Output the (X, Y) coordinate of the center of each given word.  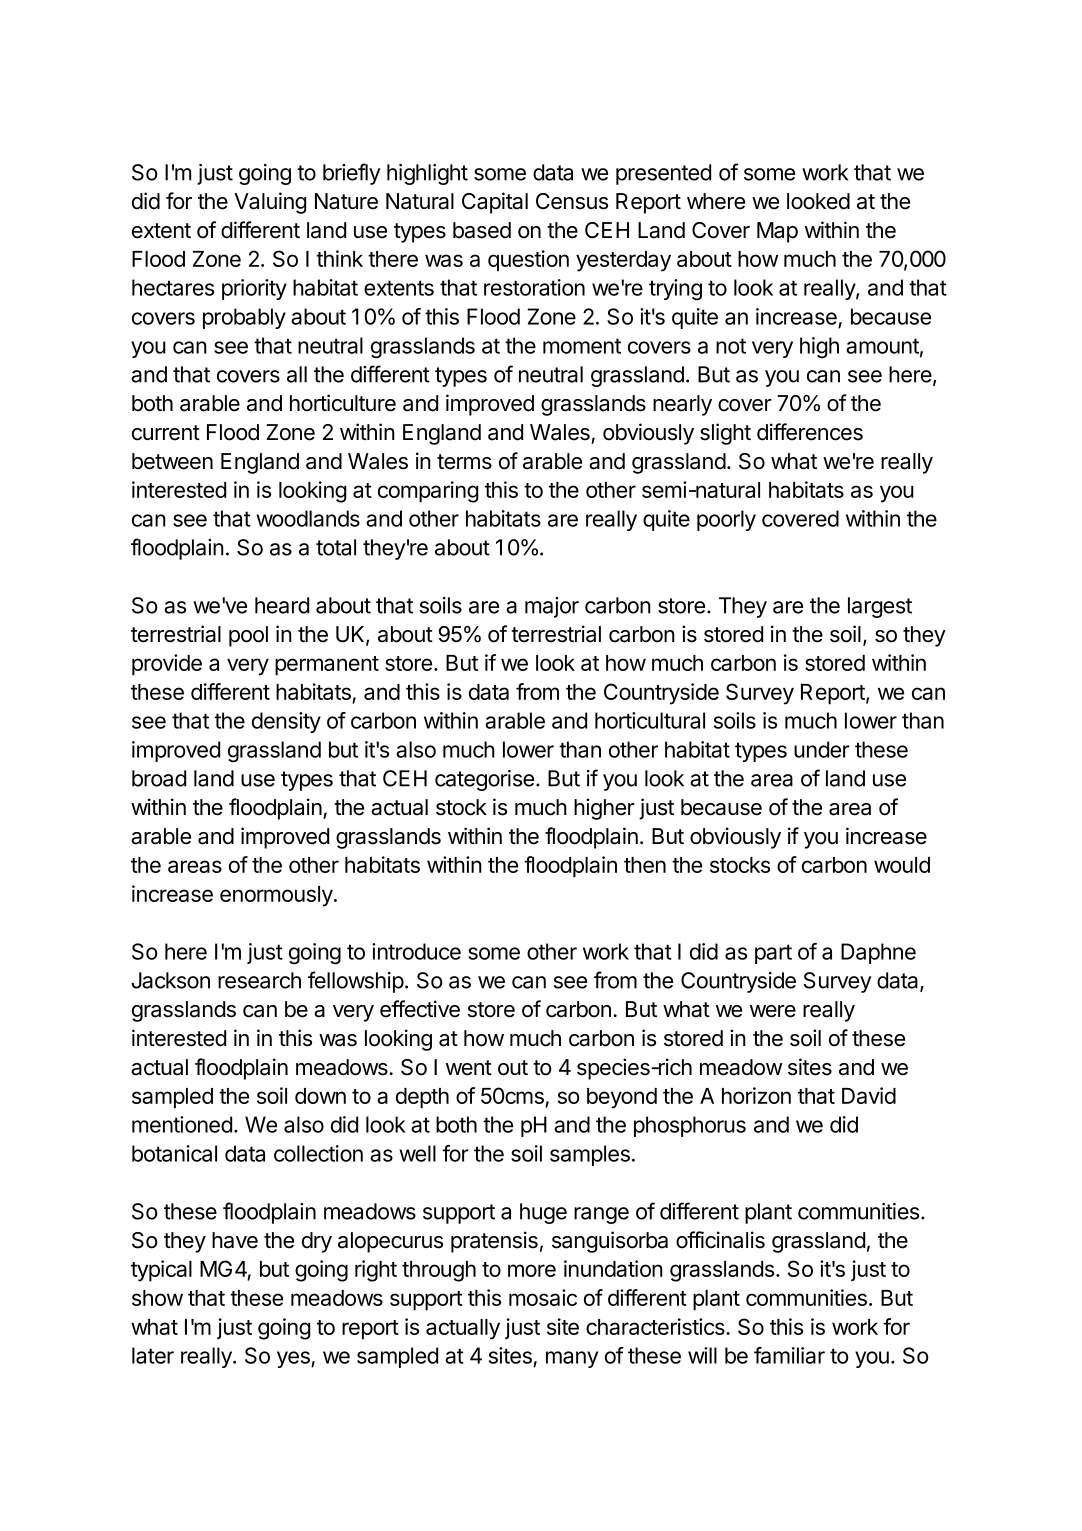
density (286, 722)
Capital (495, 203)
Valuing (270, 203)
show (157, 1298)
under (822, 749)
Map (777, 232)
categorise (484, 780)
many (572, 1359)
